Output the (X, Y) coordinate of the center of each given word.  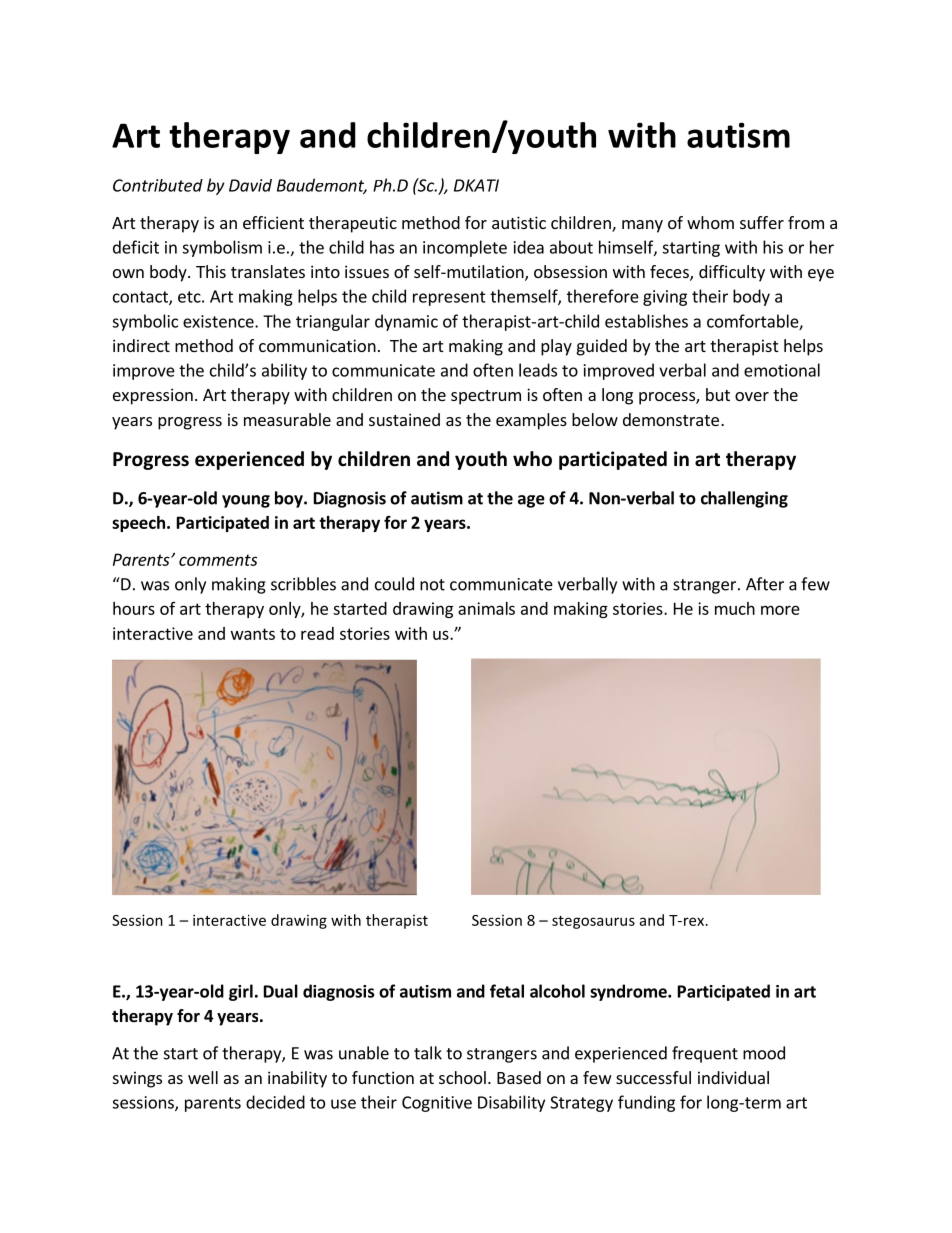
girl (241, 992)
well (203, 1077)
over (752, 396)
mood (764, 1053)
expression (153, 396)
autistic (519, 222)
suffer (762, 222)
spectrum (486, 397)
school (462, 1077)
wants (253, 634)
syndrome (629, 992)
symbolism (222, 248)
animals (486, 608)
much (735, 608)
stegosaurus (593, 922)
